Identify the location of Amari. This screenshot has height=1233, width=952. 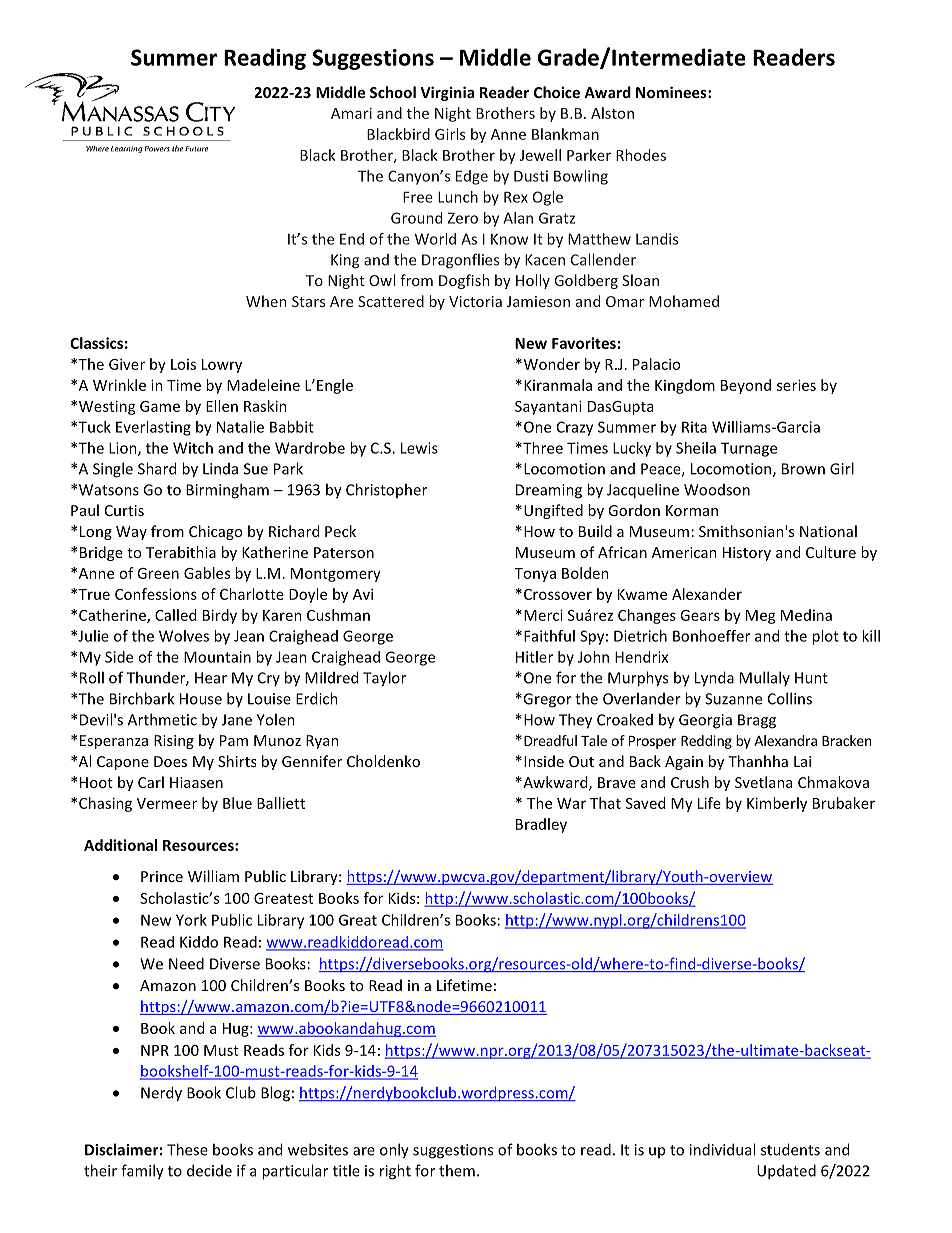
(351, 113).
